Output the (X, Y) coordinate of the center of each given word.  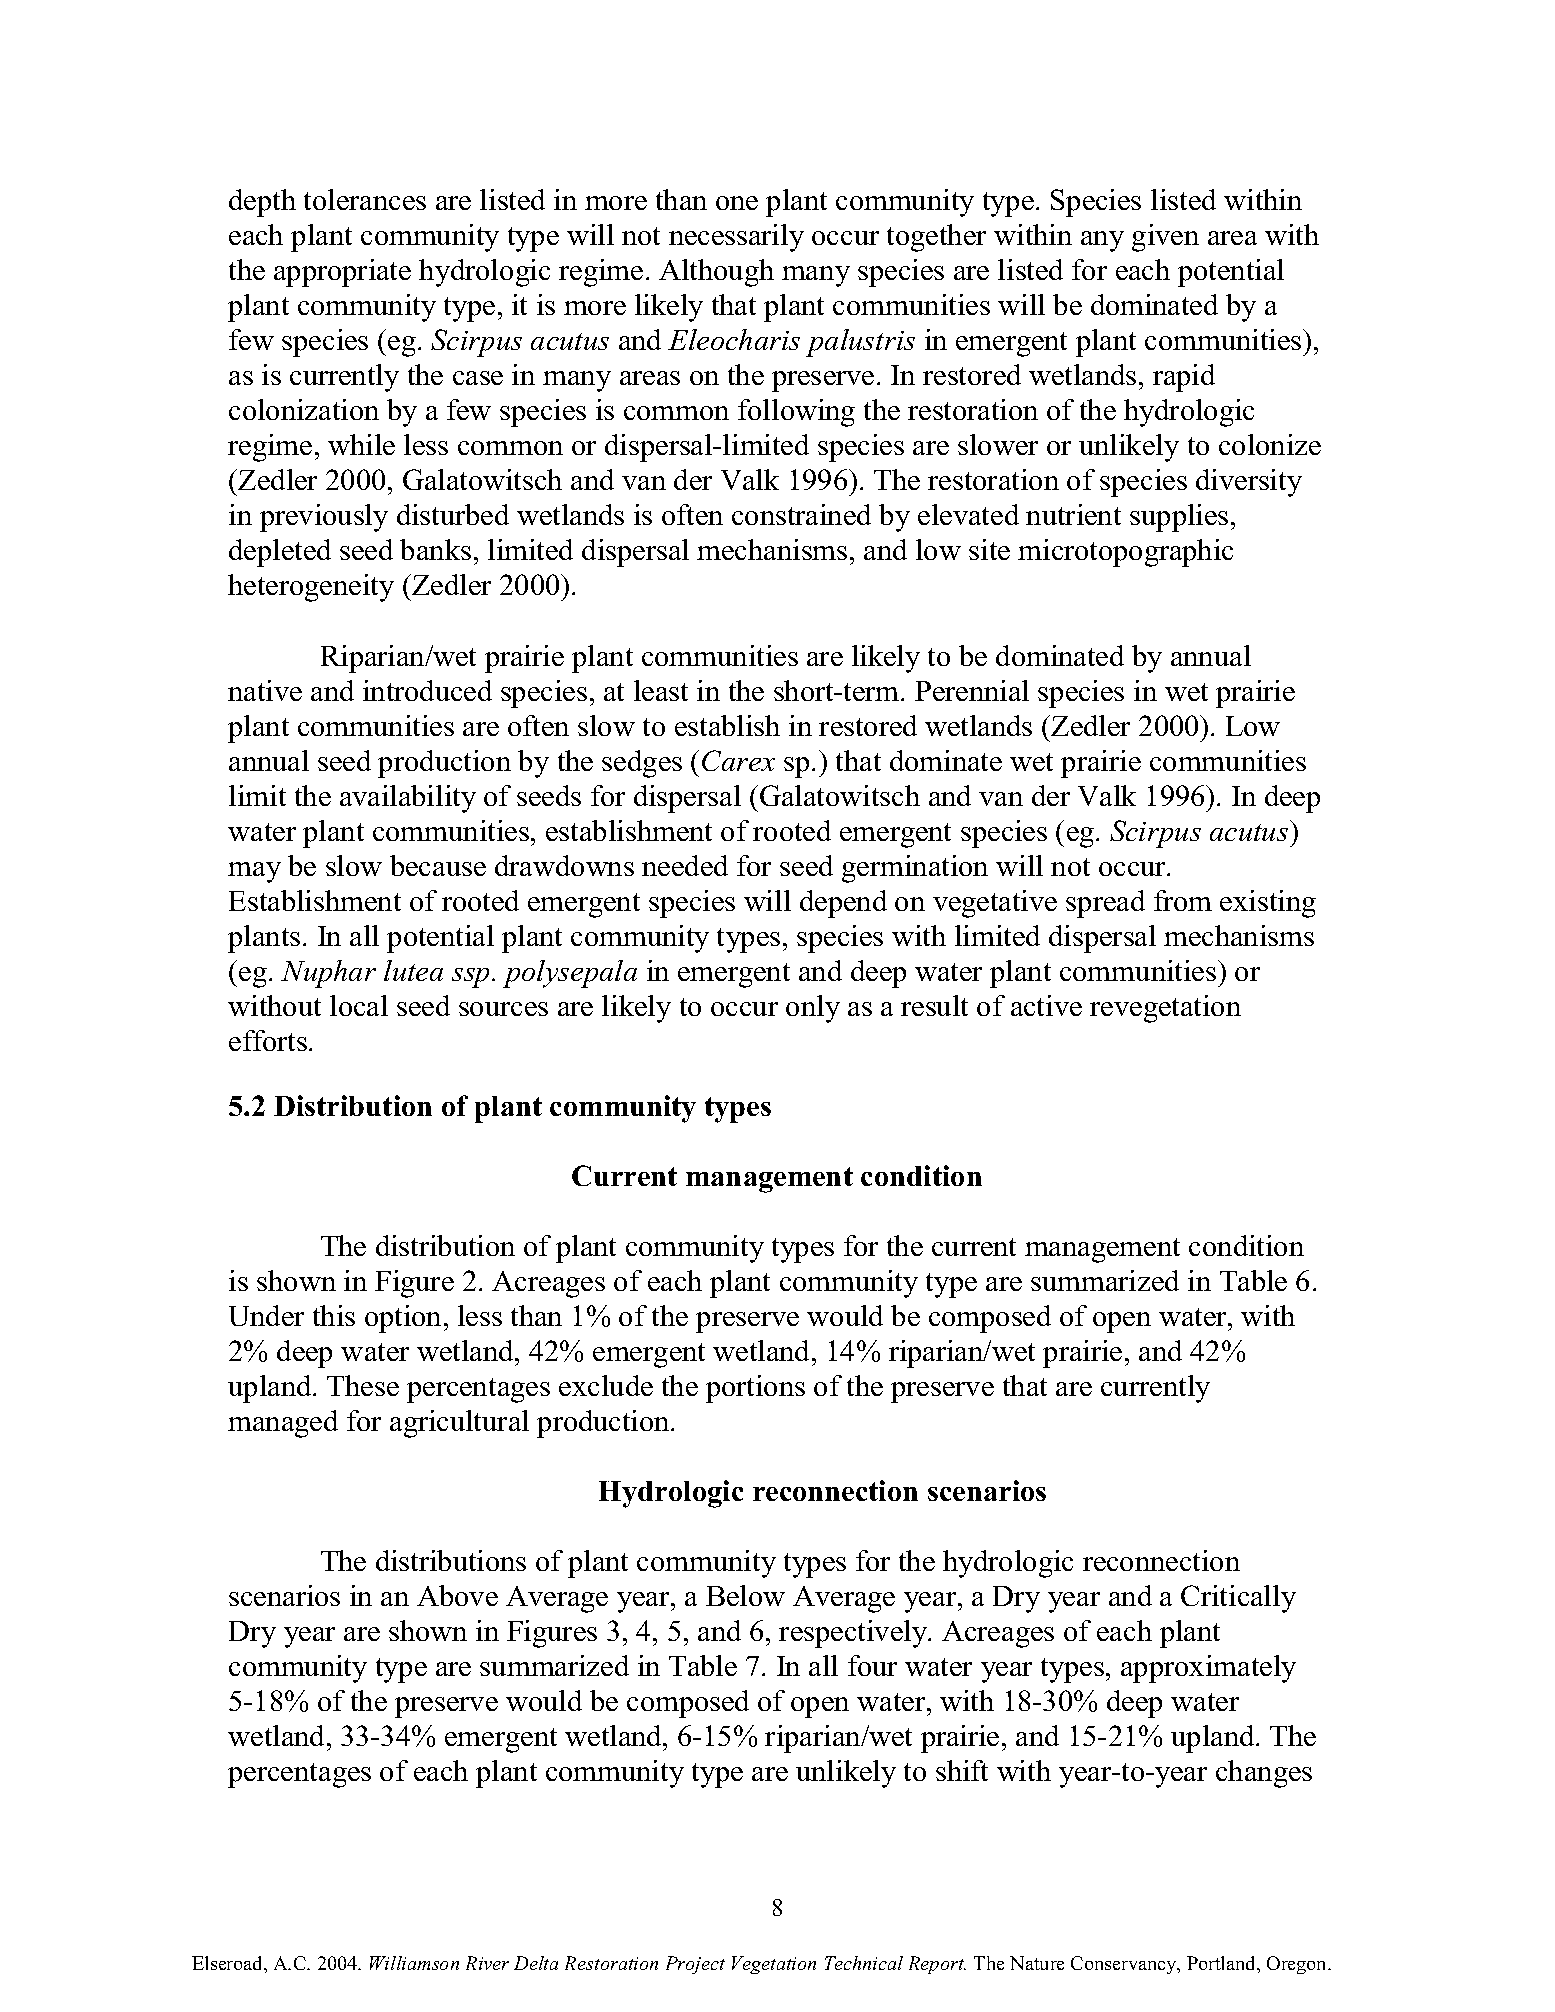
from (1183, 900)
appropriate (342, 273)
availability (408, 799)
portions (755, 1389)
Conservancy (1125, 1965)
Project (695, 1965)
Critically (1238, 1599)
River (487, 1963)
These (363, 1385)
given (1165, 238)
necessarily (736, 238)
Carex (738, 760)
